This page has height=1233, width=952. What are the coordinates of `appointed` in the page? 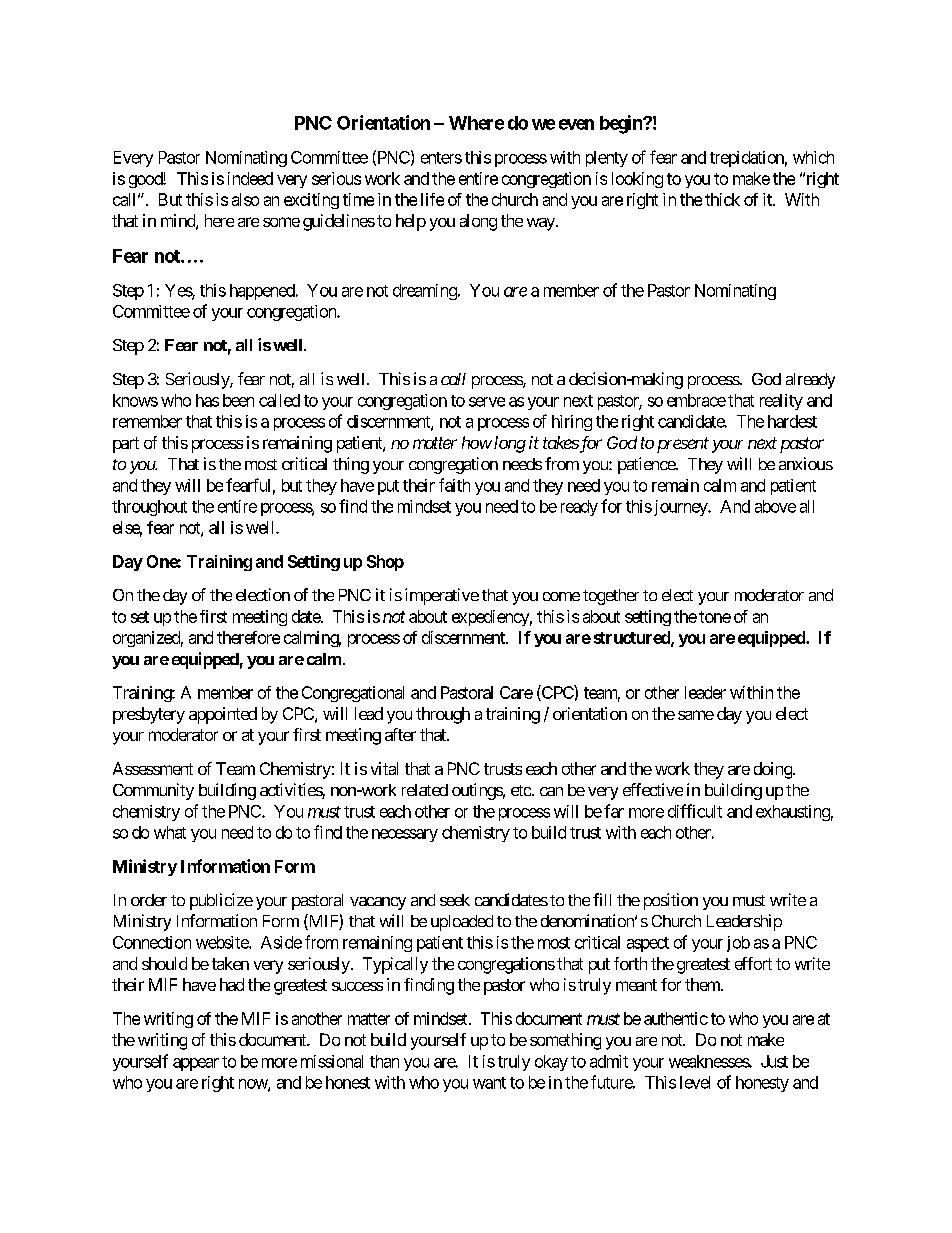 It's located at (223, 715).
